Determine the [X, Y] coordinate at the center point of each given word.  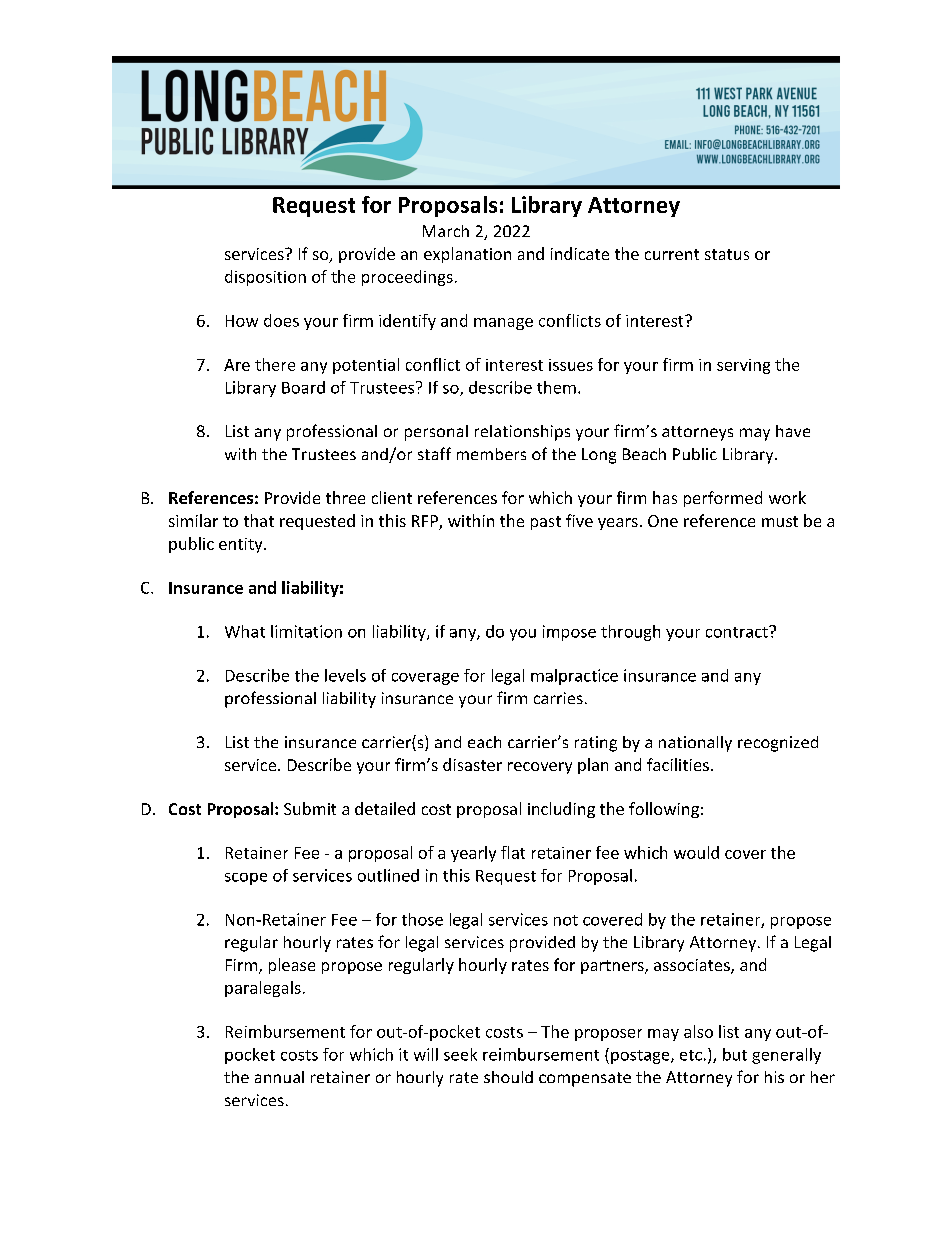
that [259, 520]
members [491, 454]
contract [738, 632]
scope [246, 879]
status [727, 254]
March [446, 231]
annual [279, 1077]
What [245, 631]
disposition [265, 278]
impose [569, 633]
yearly [473, 854]
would [696, 852]
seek [460, 1054]
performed [723, 499]
